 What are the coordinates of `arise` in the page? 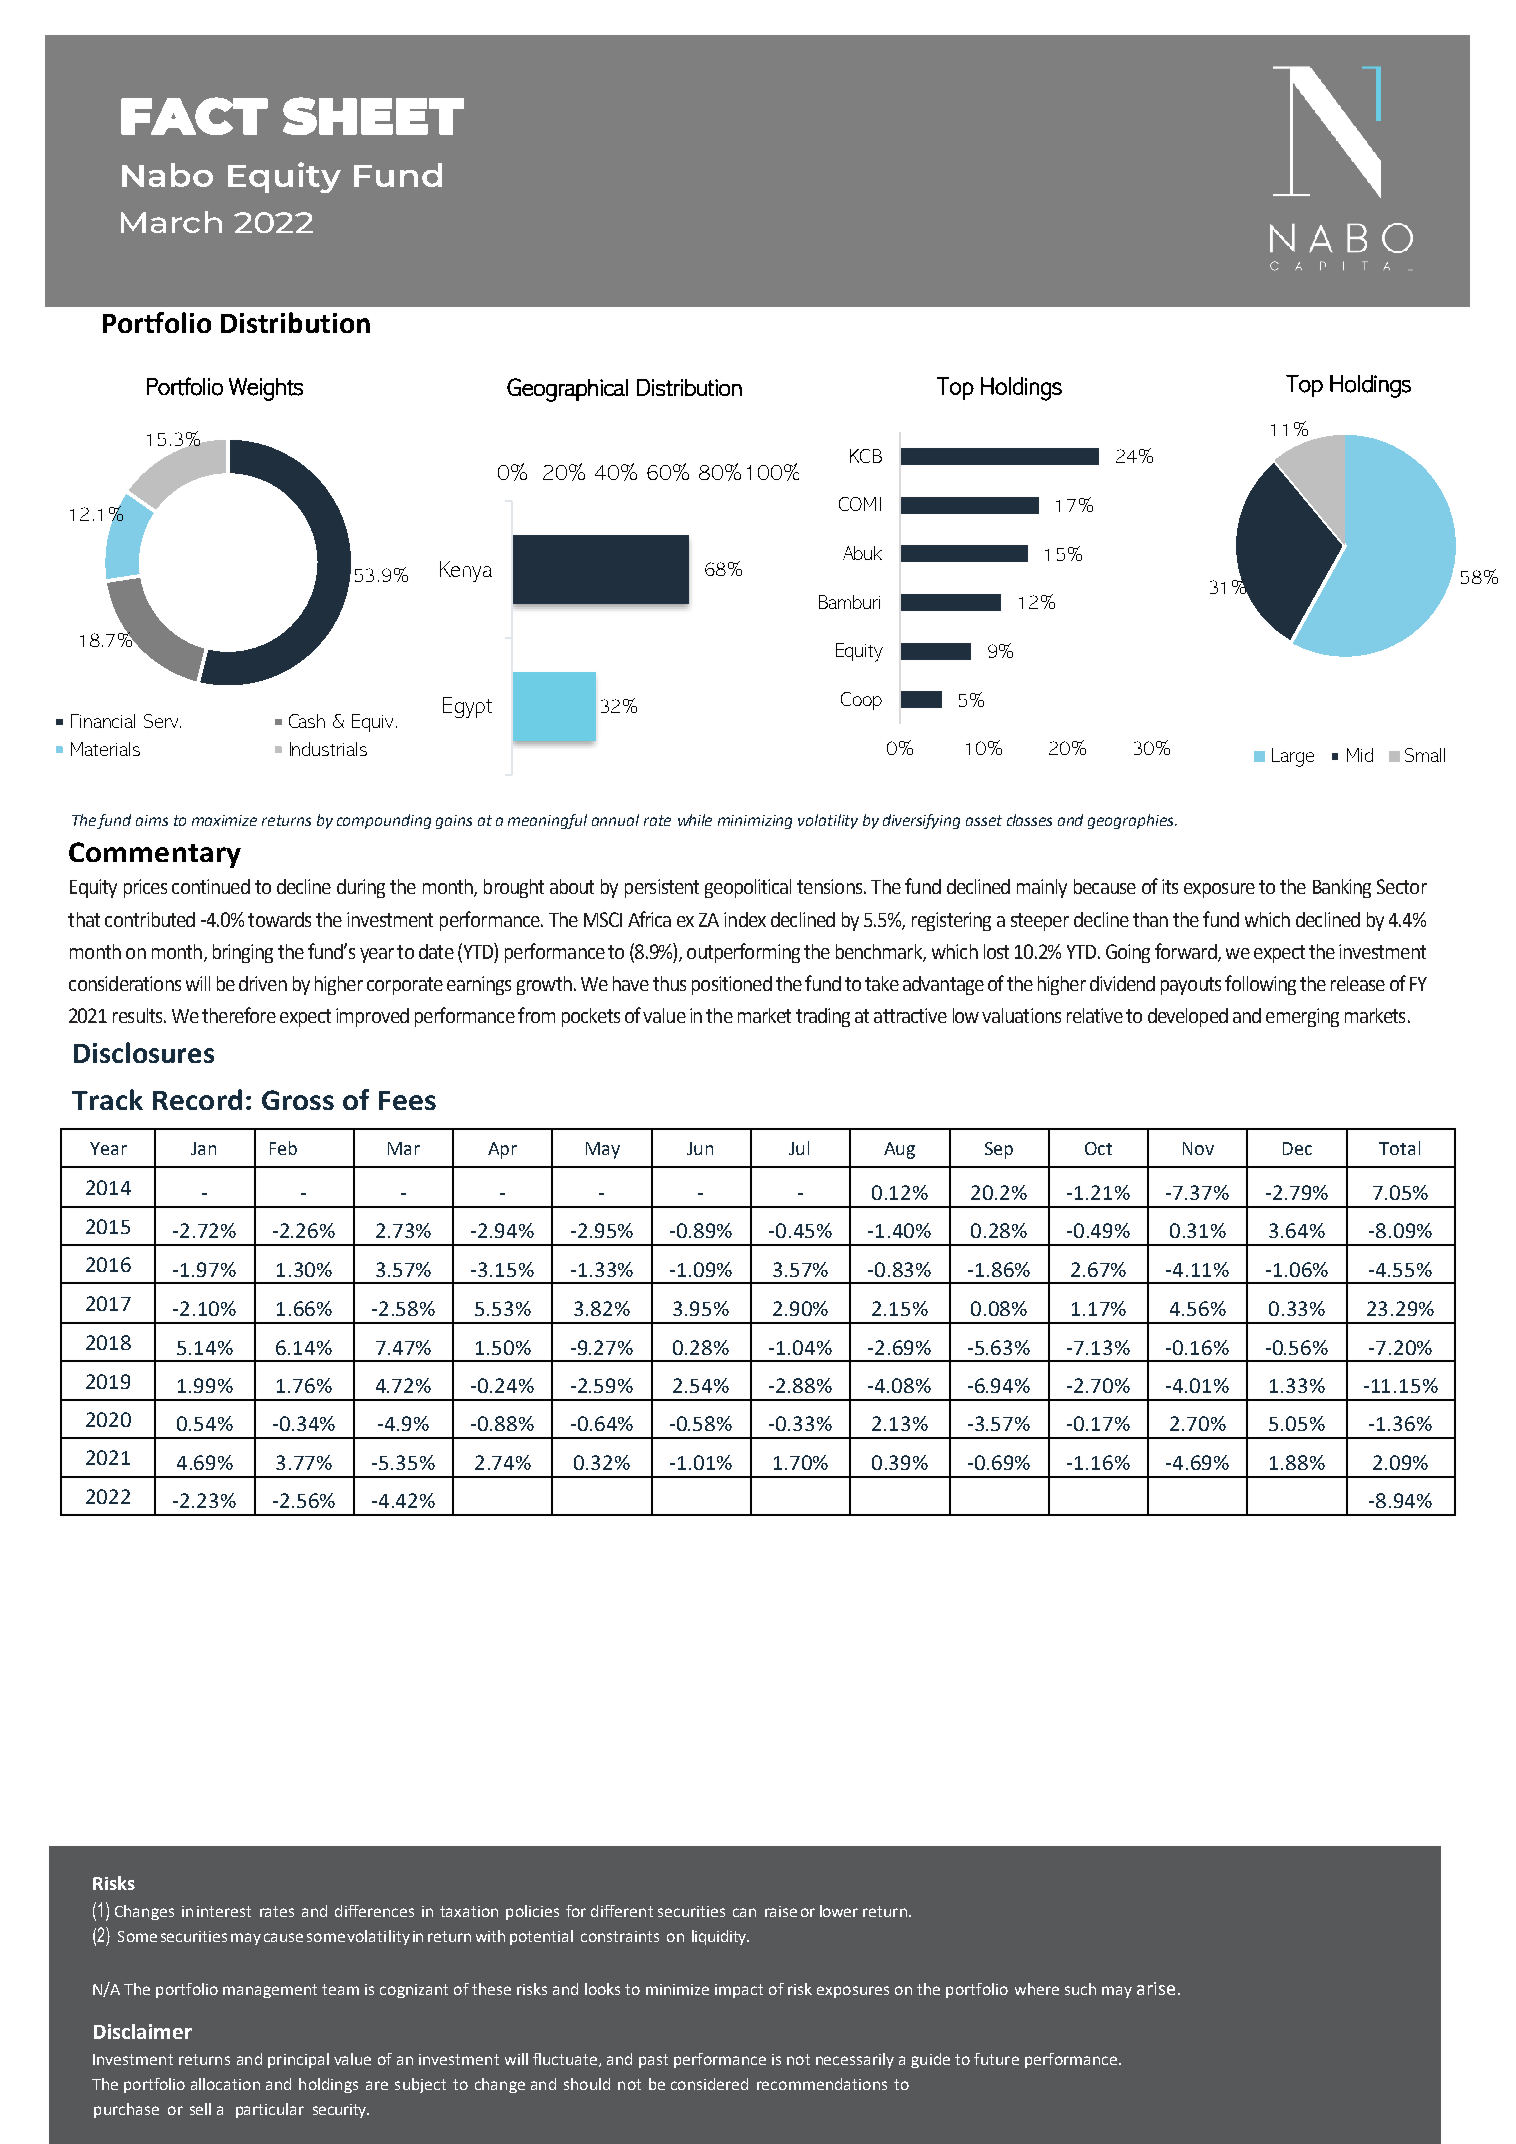 It's located at (1156, 1988).
